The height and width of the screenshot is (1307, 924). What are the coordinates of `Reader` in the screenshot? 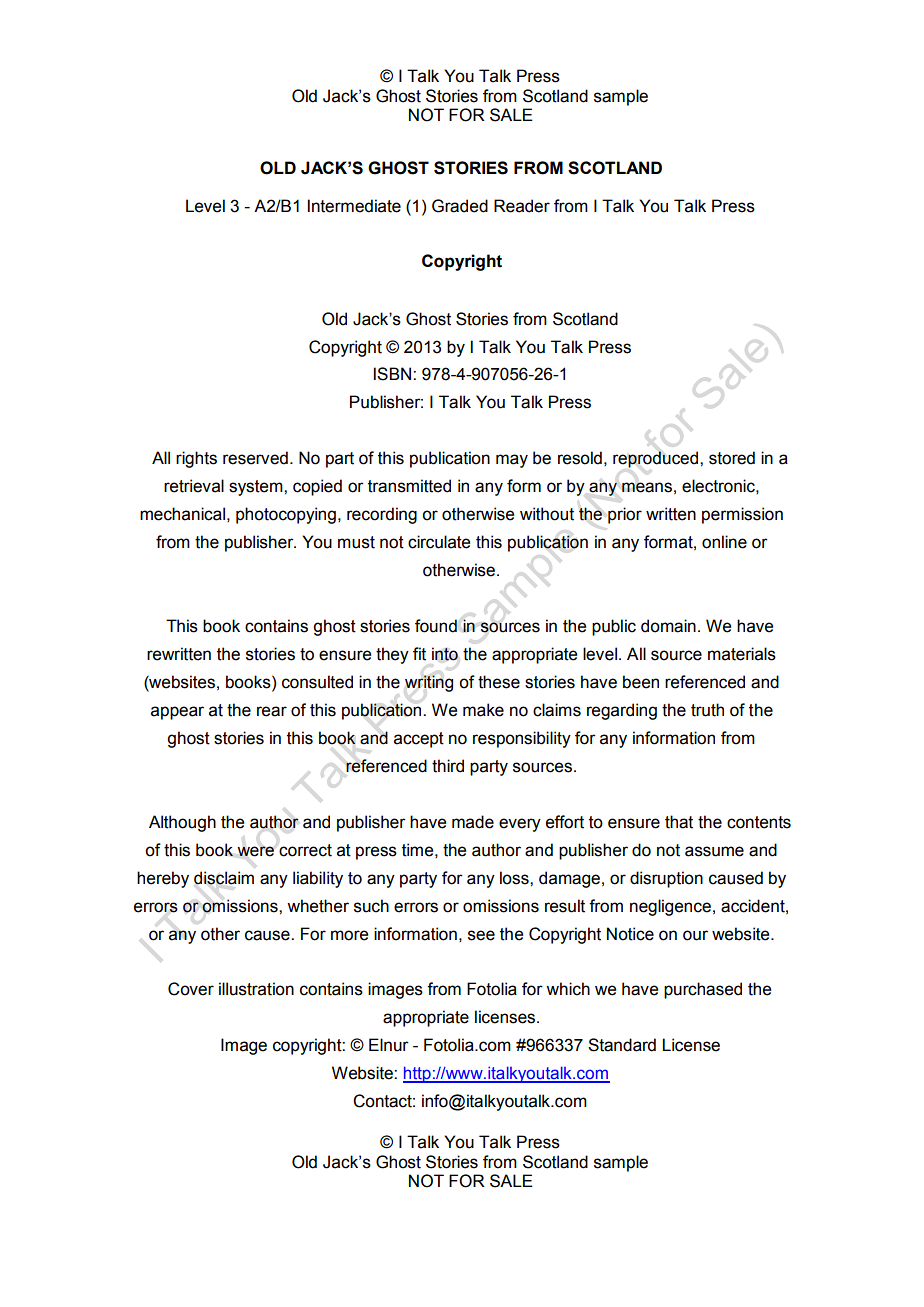 It's located at (522, 206).
